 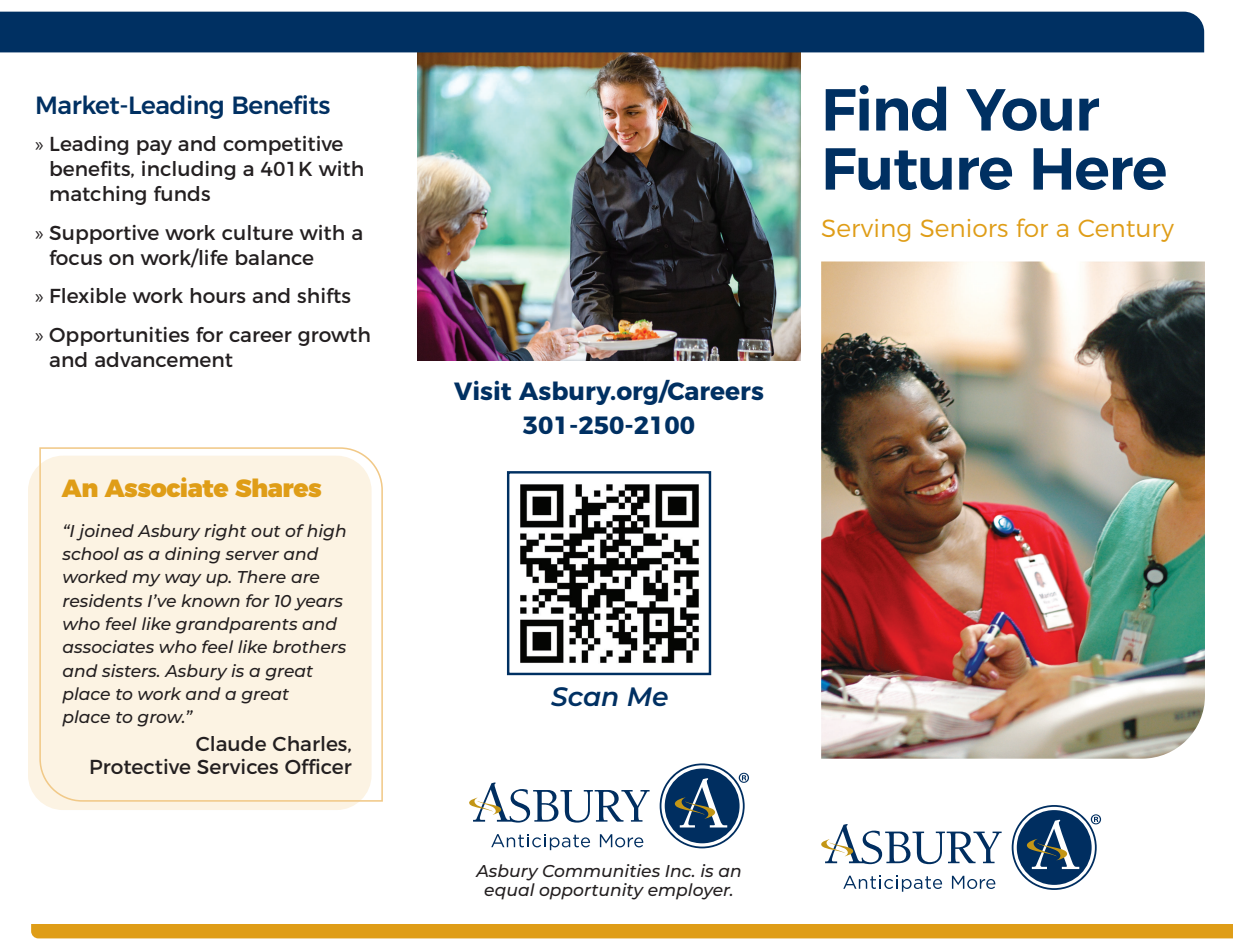 I want to click on Visit, so click(x=482, y=390).
